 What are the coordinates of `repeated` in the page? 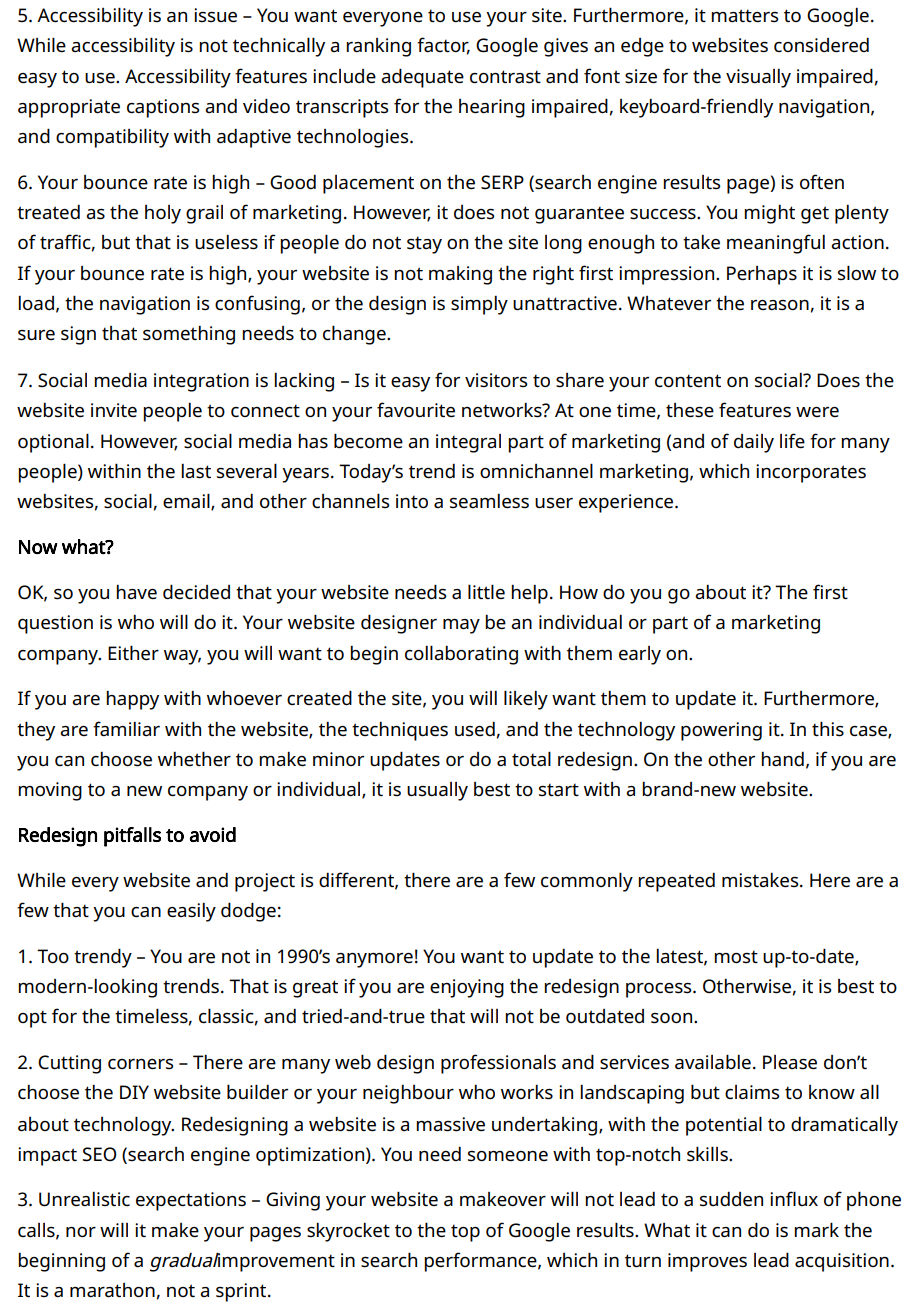 It's located at (676, 882).
